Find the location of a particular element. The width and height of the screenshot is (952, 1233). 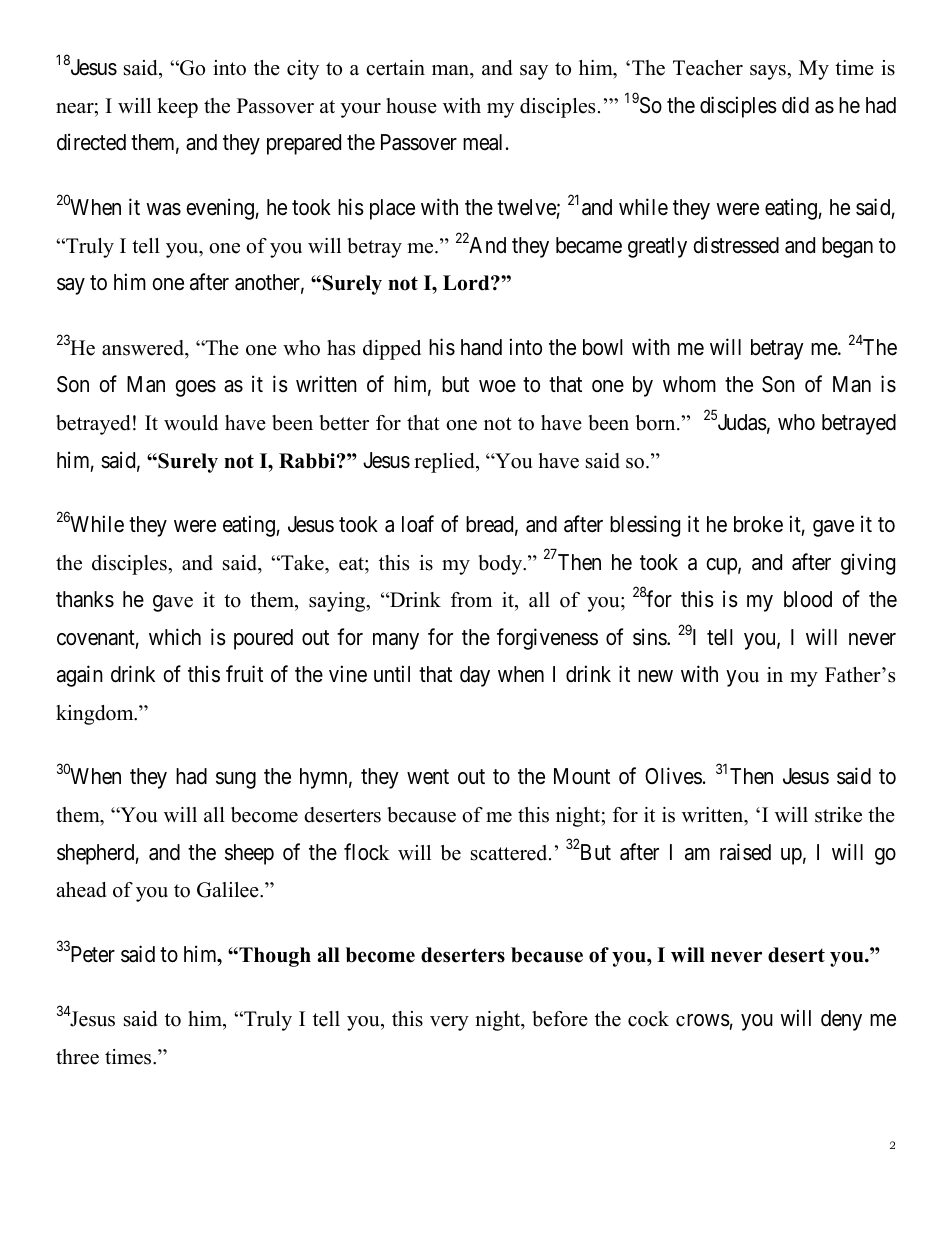

went is located at coordinates (428, 777).
